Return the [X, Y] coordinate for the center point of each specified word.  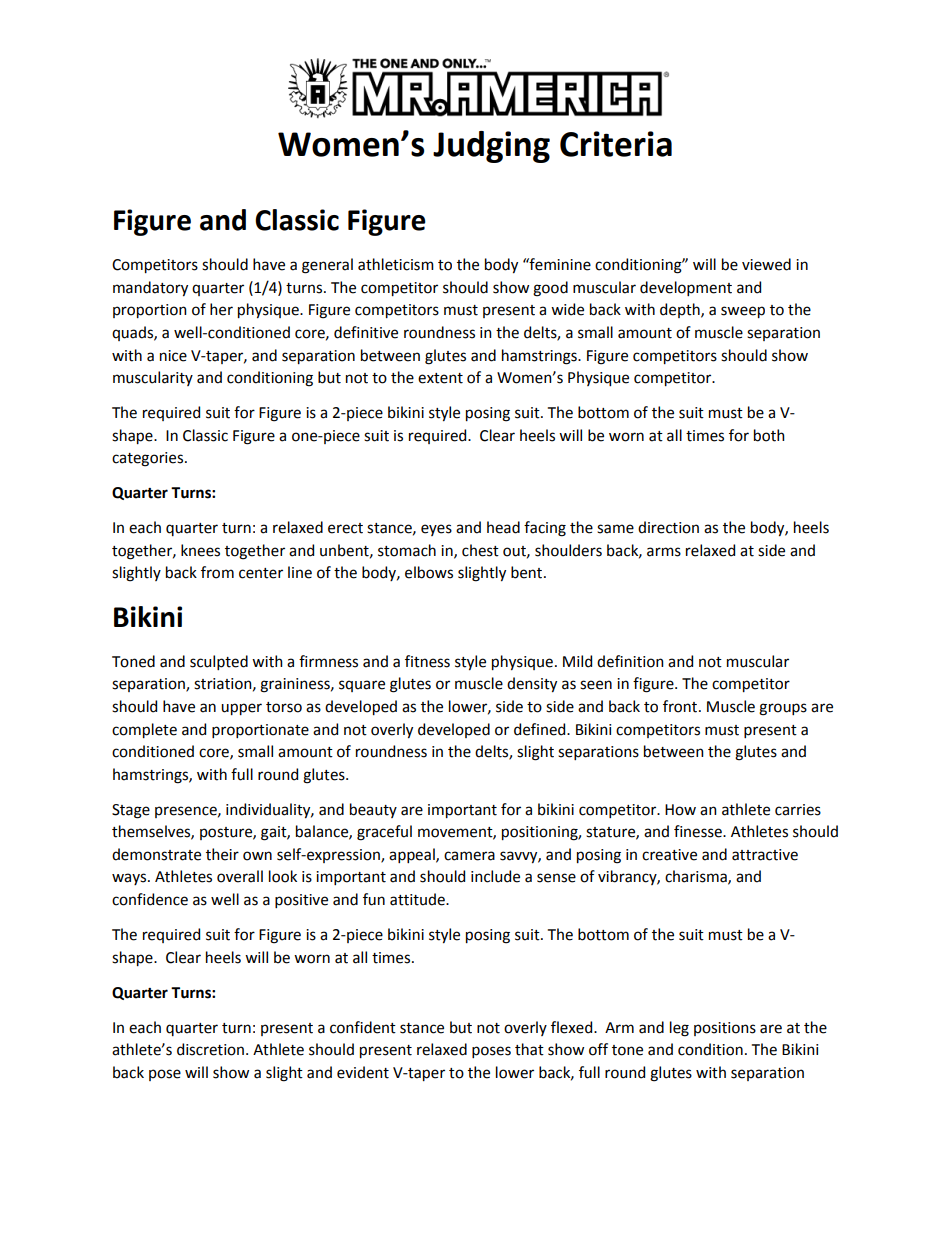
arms [664, 552]
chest [480, 550]
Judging [491, 147]
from [217, 572]
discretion [210, 1049]
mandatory [150, 288]
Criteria [616, 144]
